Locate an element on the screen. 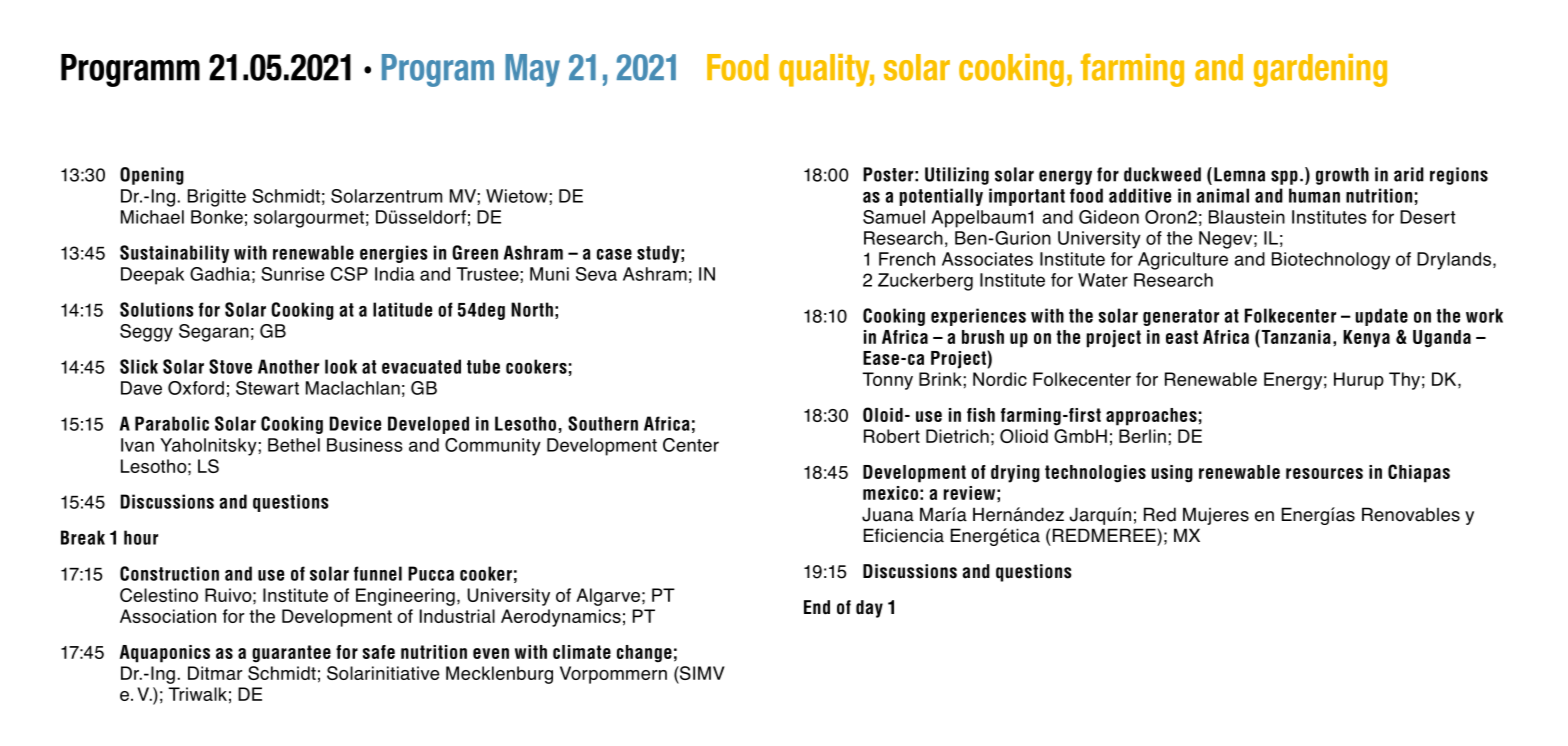 The image size is (1568, 746). gardening is located at coordinates (1320, 70).
